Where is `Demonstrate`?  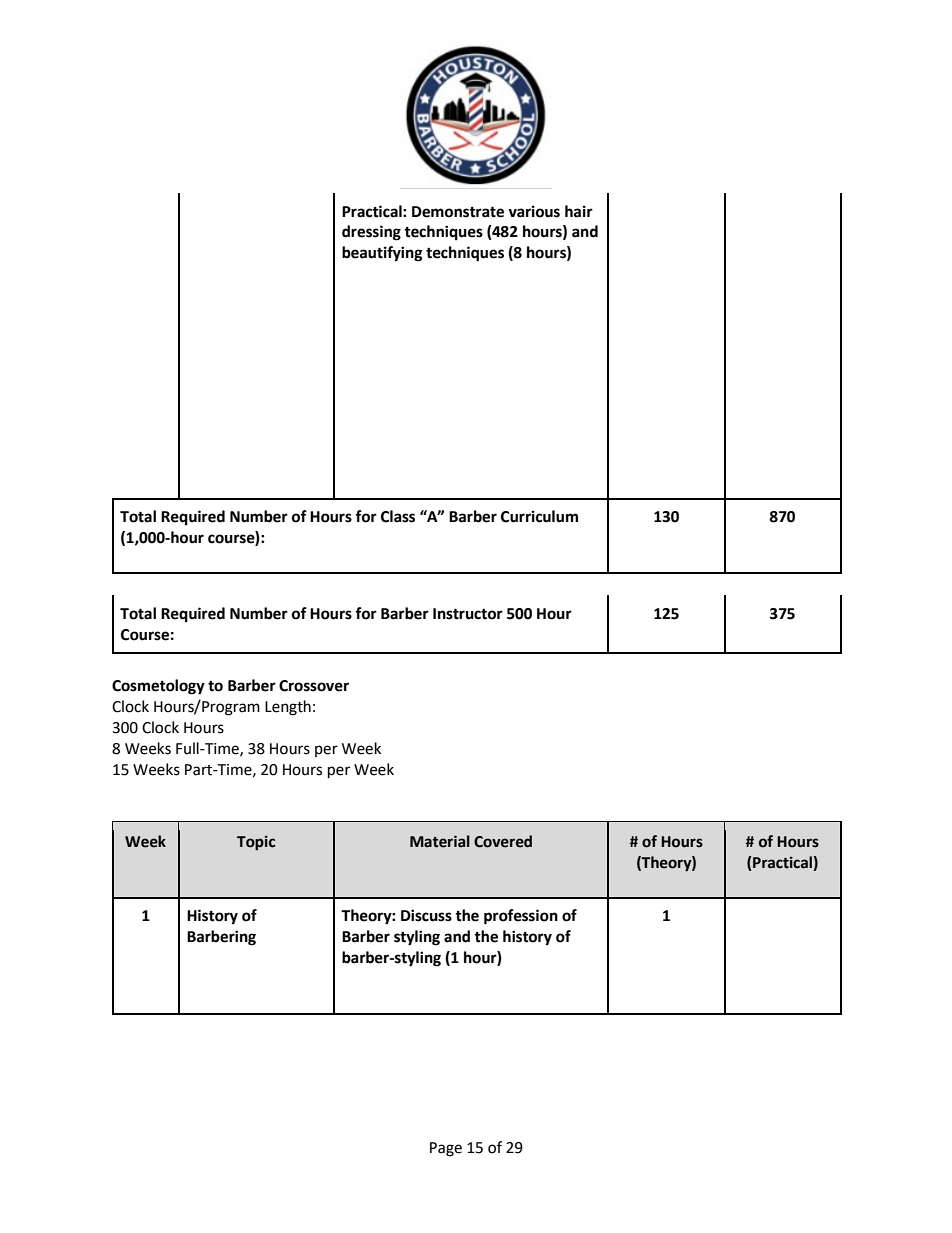
Demonstrate is located at coordinates (458, 212).
